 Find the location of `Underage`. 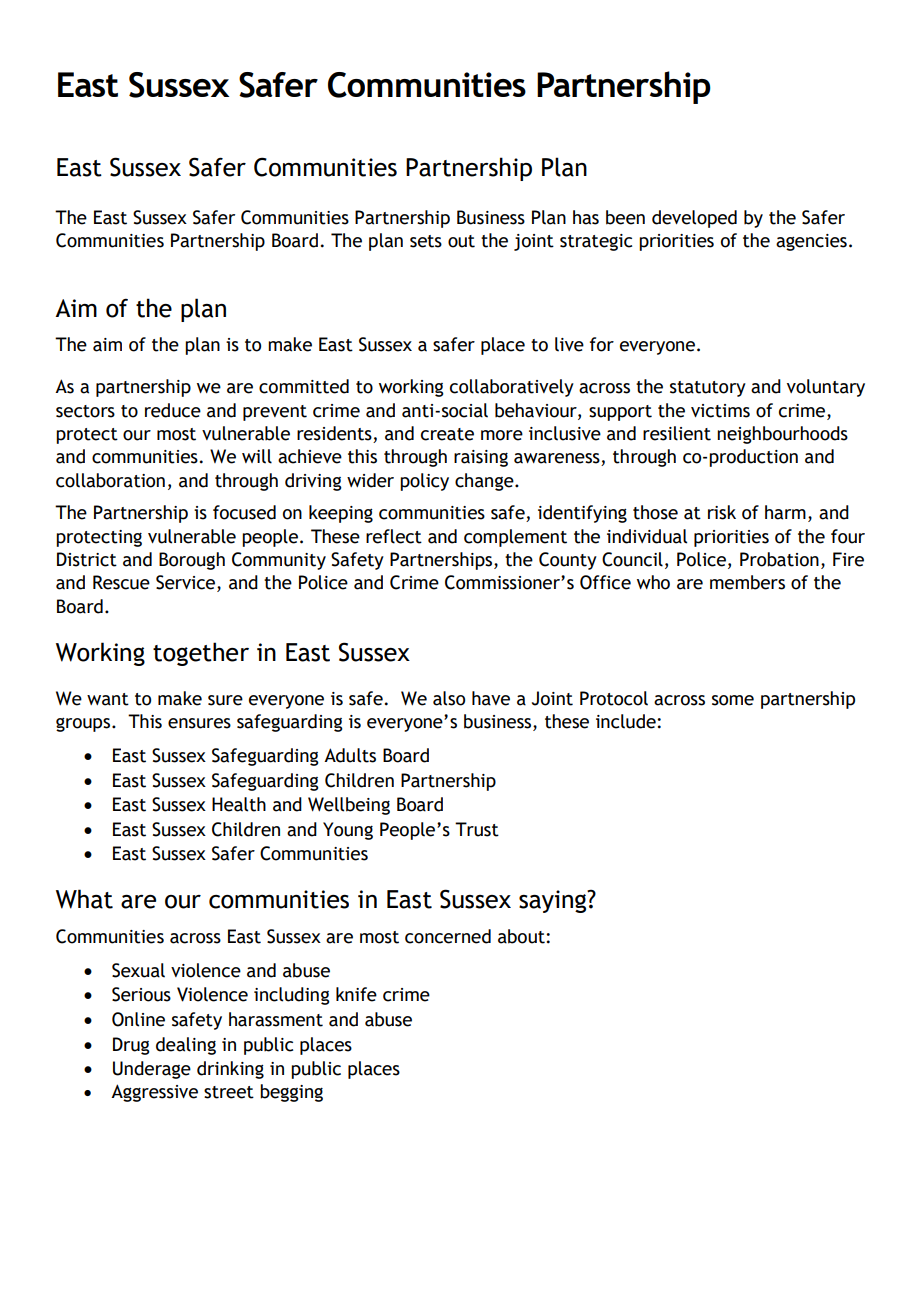

Underage is located at coordinates (152, 1070).
